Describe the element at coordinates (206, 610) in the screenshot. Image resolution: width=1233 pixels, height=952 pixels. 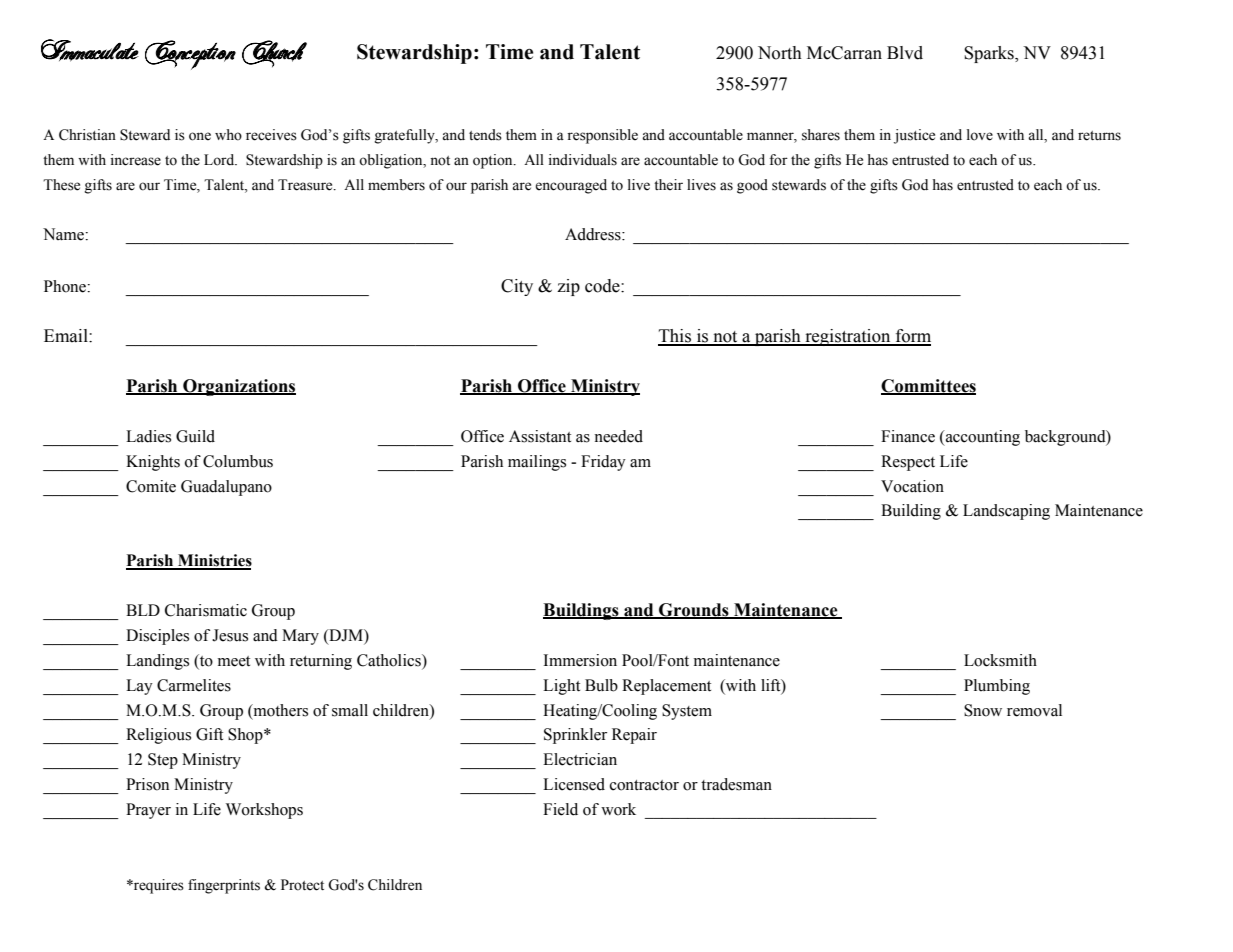
I see `Charismatic` at that location.
